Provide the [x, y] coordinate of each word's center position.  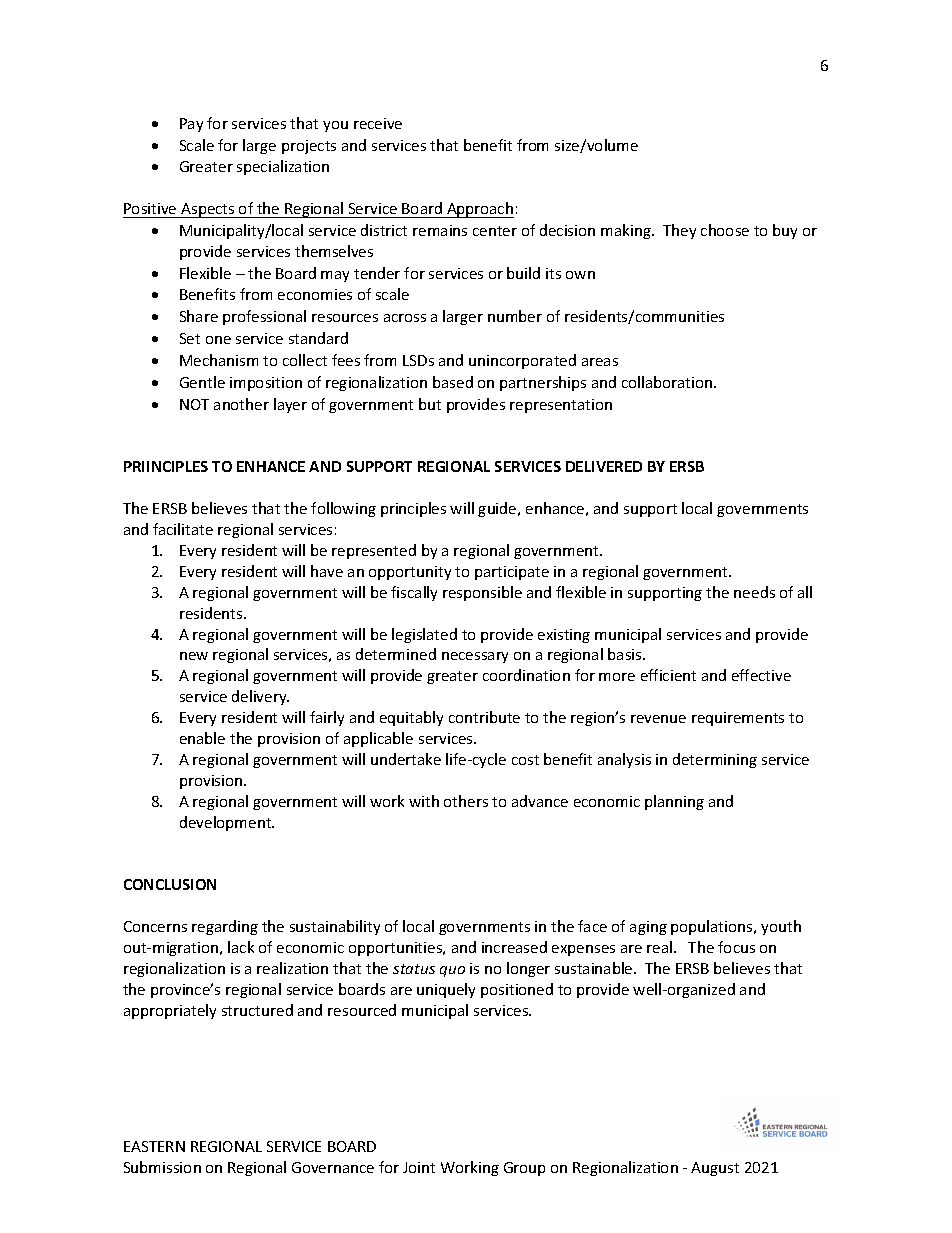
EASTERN [154, 1146]
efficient [668, 675]
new [194, 656]
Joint [419, 1167]
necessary [475, 657]
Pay [191, 125]
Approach [479, 210]
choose [725, 230]
